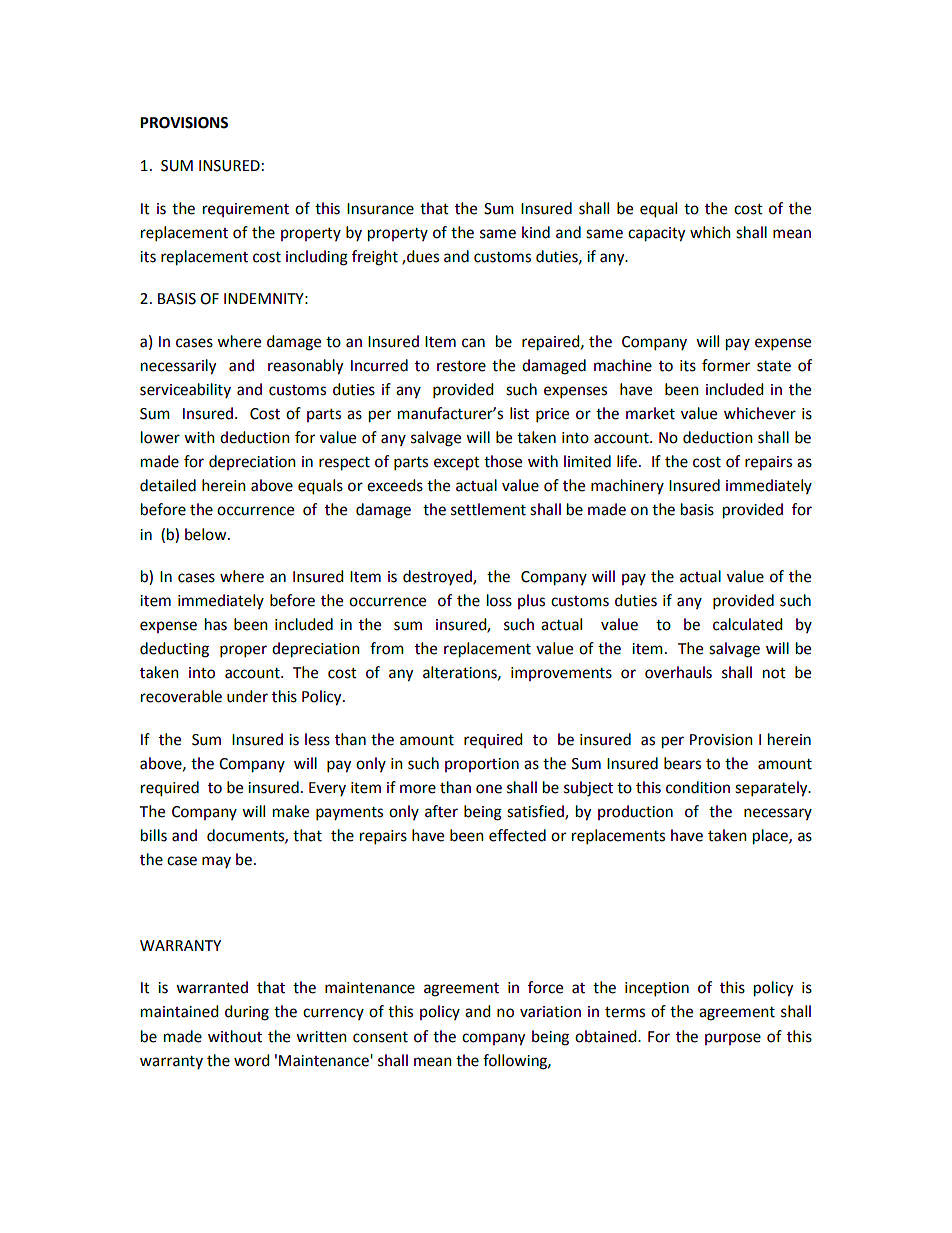 The width and height of the screenshot is (952, 1233). Describe the element at coordinates (733, 1039) in the screenshot. I see `purpose` at that location.
